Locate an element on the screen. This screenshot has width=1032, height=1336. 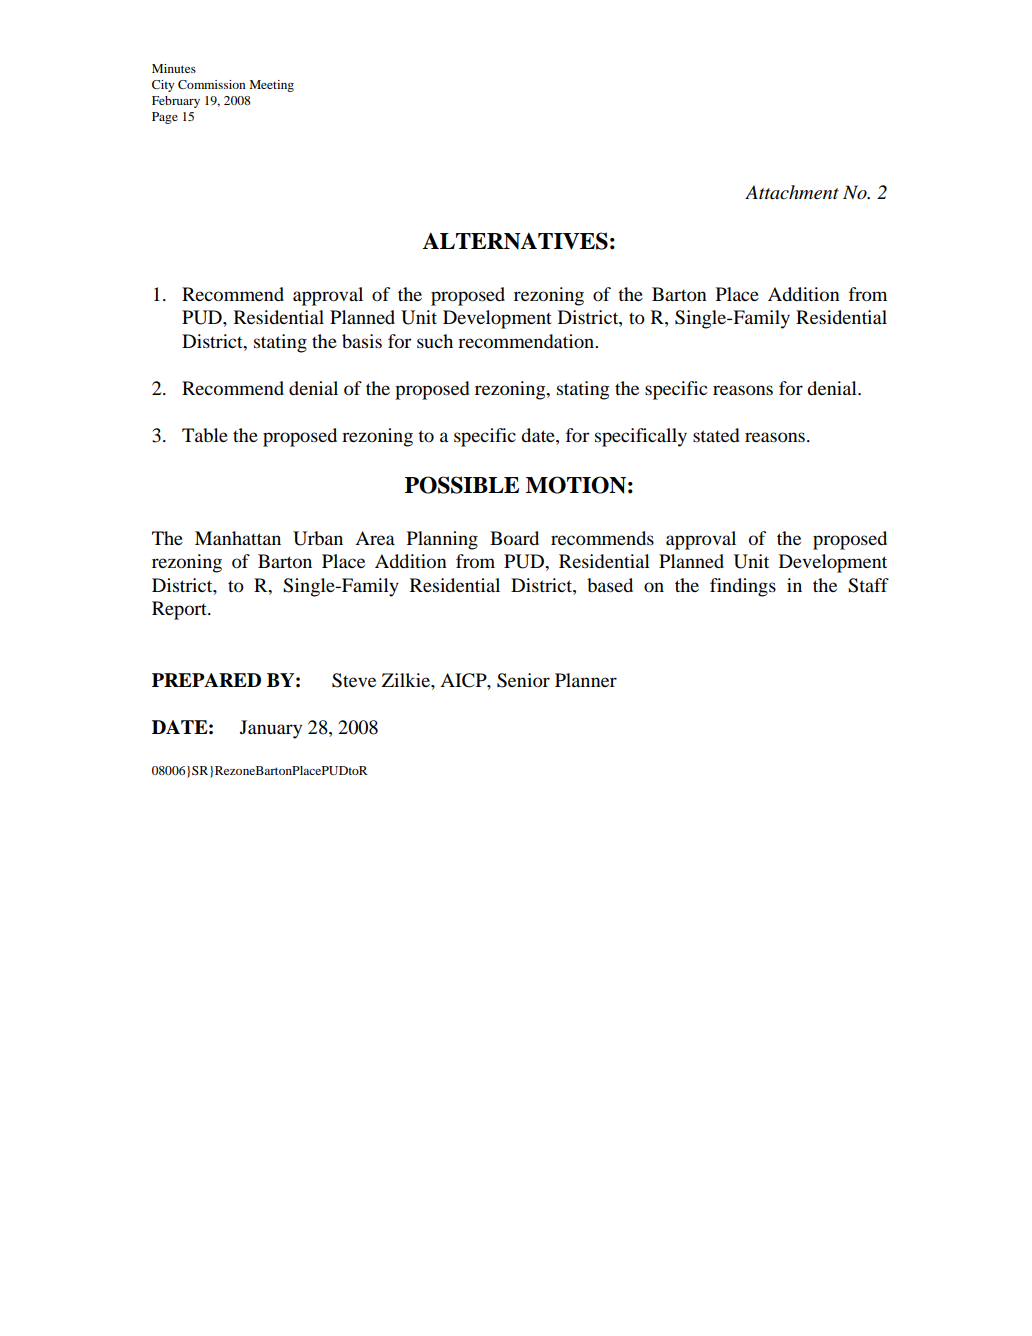
findings is located at coordinates (743, 587).
